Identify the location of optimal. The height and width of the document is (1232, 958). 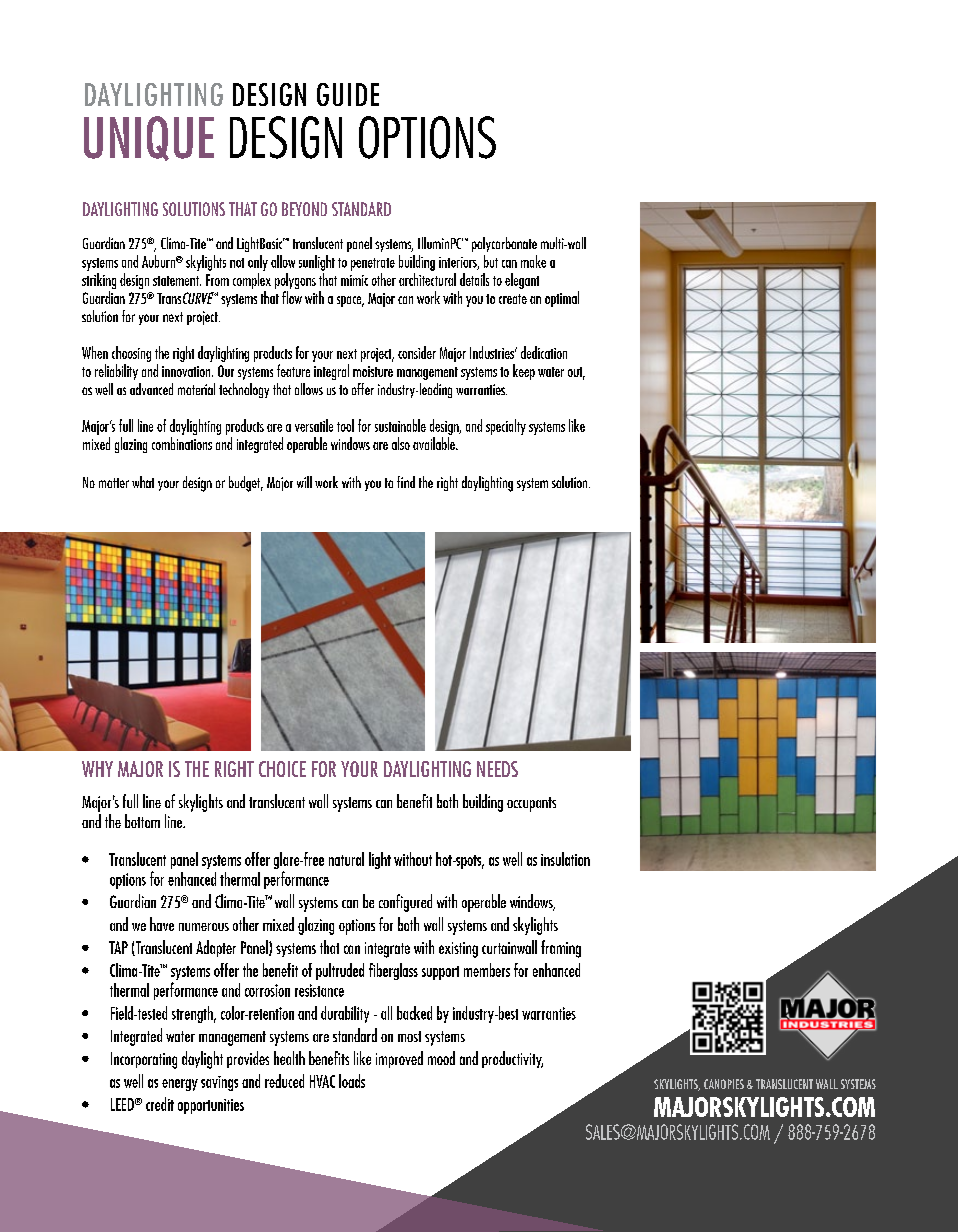
(562, 299).
